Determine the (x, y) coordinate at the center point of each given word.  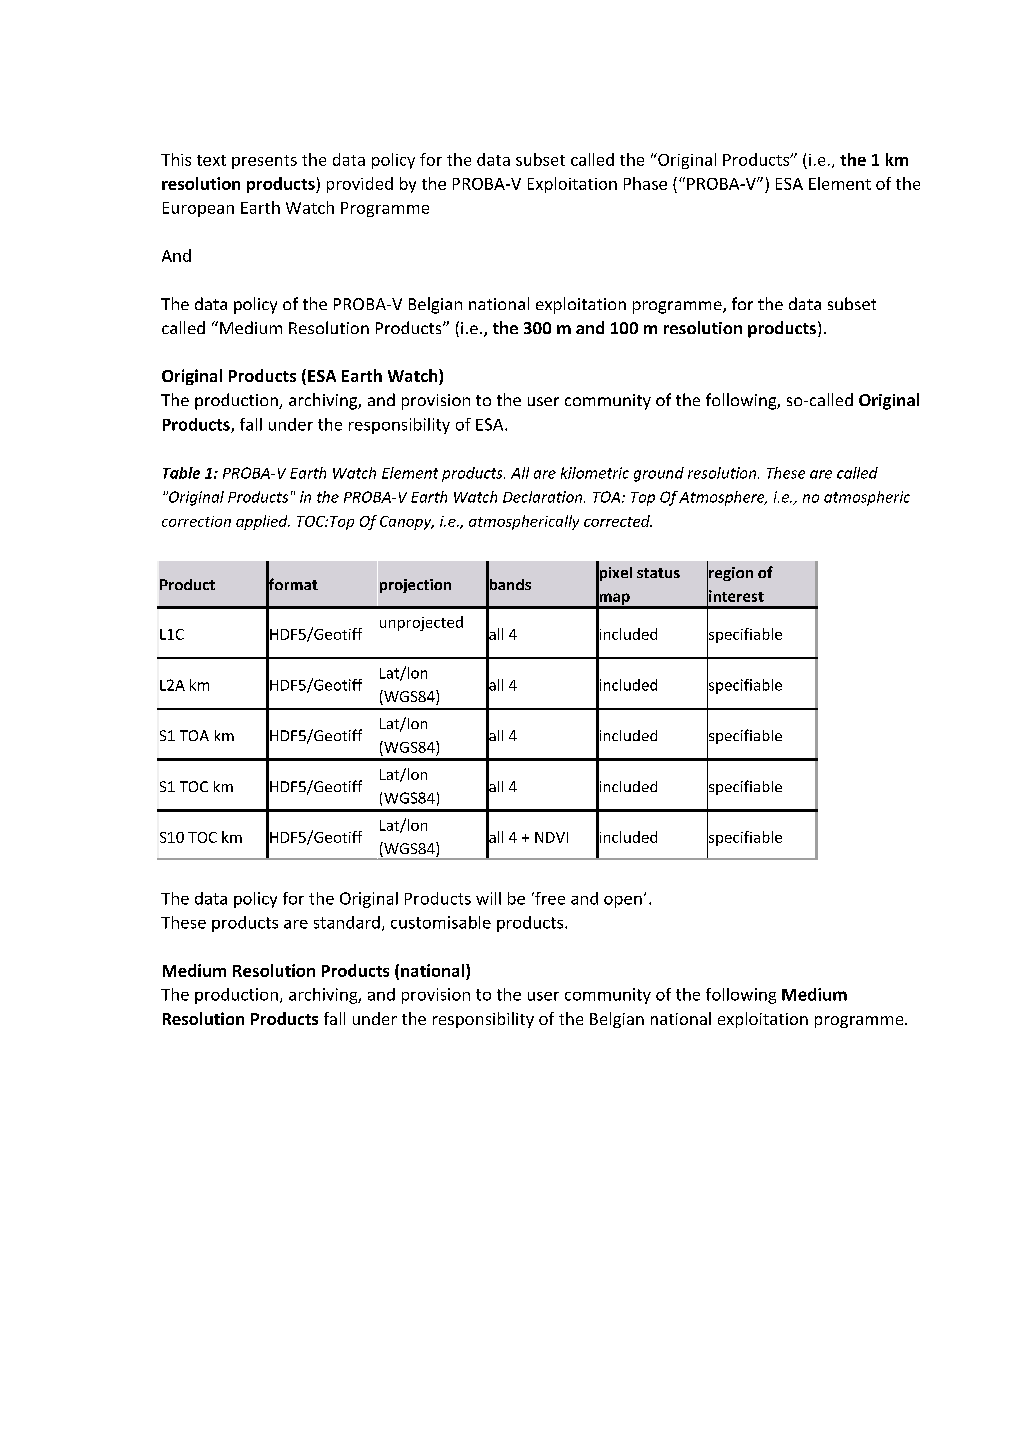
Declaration (544, 497)
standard (347, 922)
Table (181, 473)
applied (263, 522)
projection (415, 586)
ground (659, 474)
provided (360, 185)
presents (264, 162)
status (658, 573)
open (623, 902)
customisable (441, 922)
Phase (645, 183)
